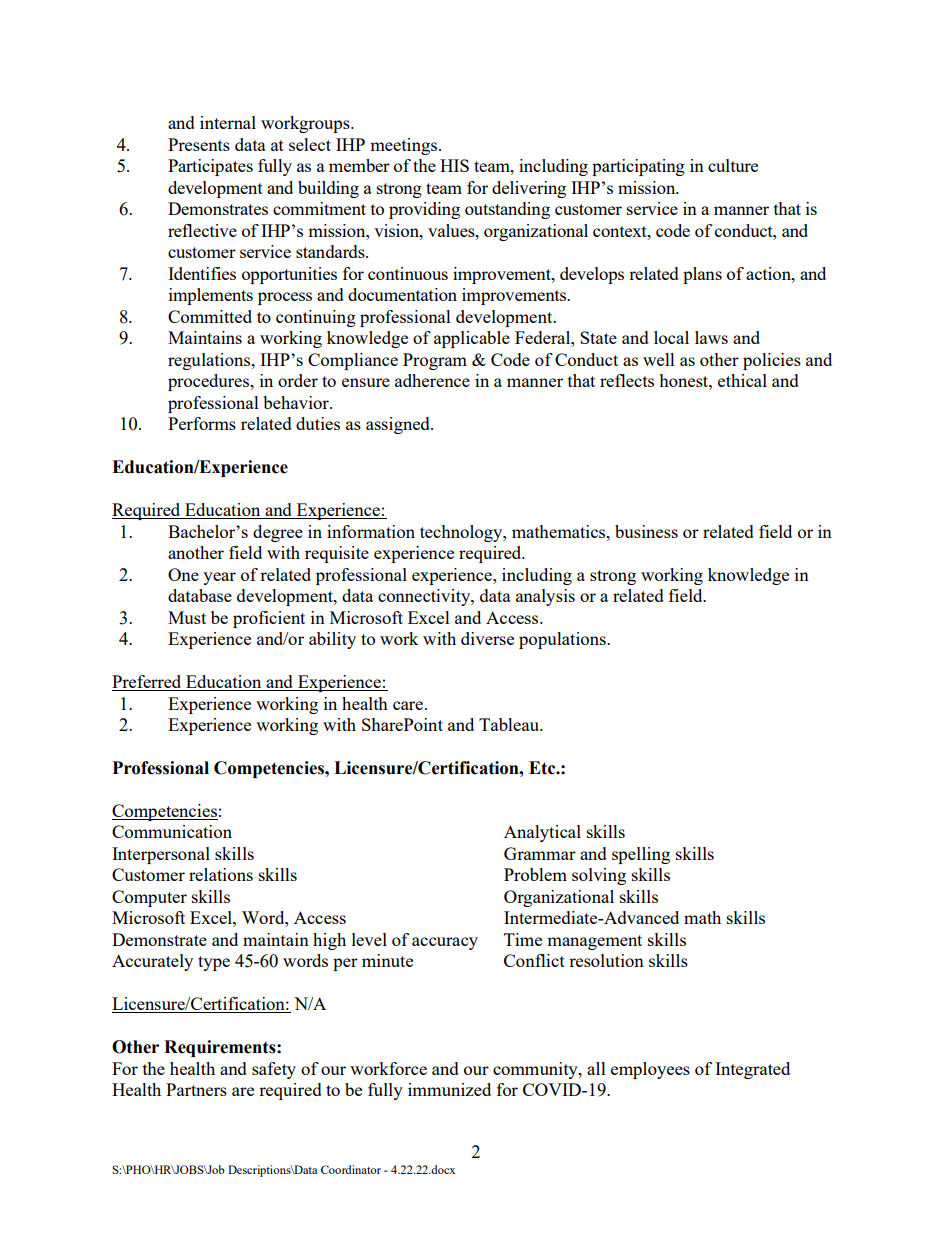 The image size is (952, 1233). Describe the element at coordinates (472, 339) in the image. I see `applicable` at that location.
